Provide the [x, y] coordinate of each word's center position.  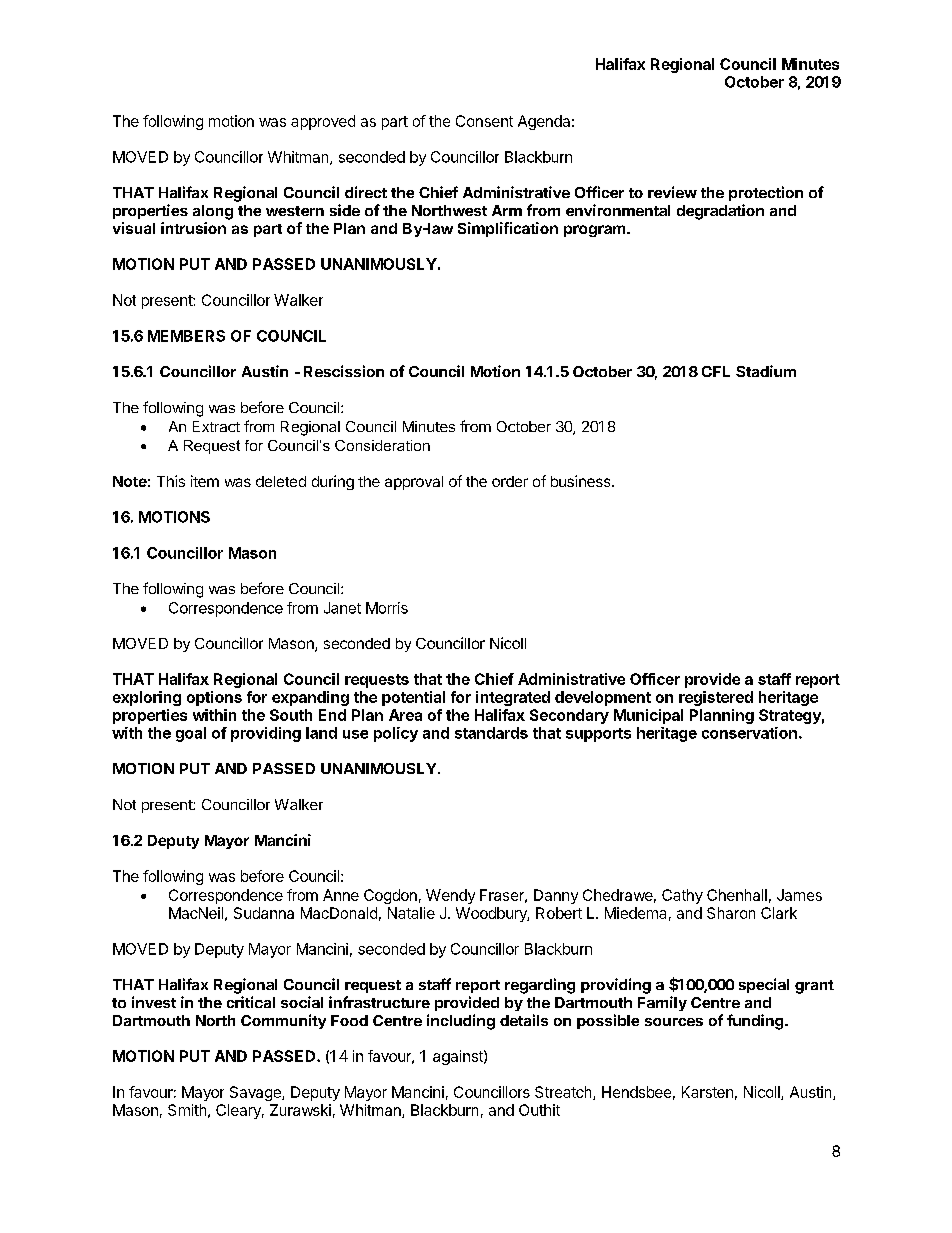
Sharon [731, 913]
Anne [341, 895]
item [205, 481]
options [214, 698]
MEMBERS [186, 336]
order [510, 481]
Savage [256, 1093]
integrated [513, 698]
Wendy [450, 896]
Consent [484, 121]
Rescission [344, 371]
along [213, 212]
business [582, 481]
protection [766, 193]
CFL [716, 371]
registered [716, 698]
